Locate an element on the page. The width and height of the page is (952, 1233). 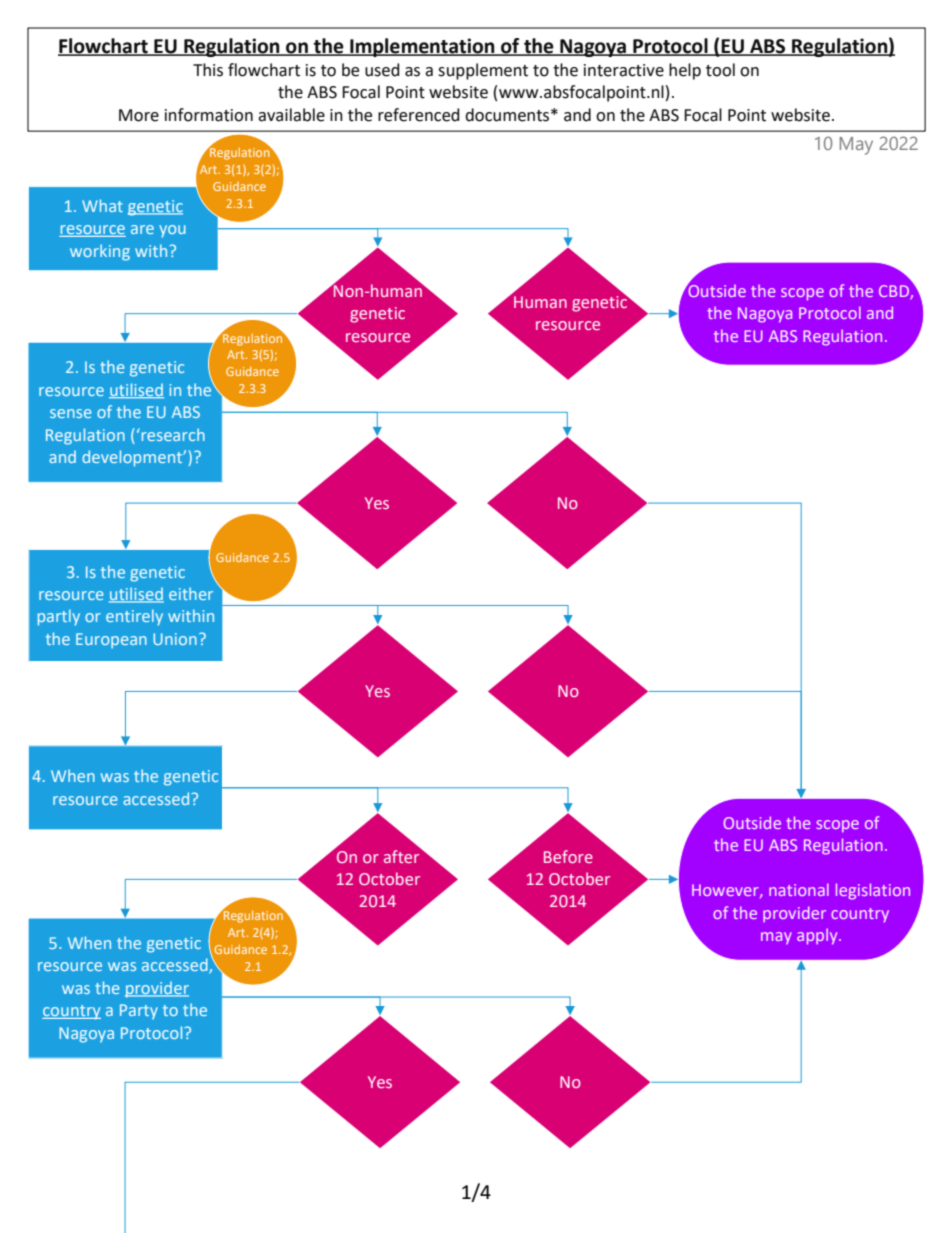
This is located at coordinates (208, 70).
